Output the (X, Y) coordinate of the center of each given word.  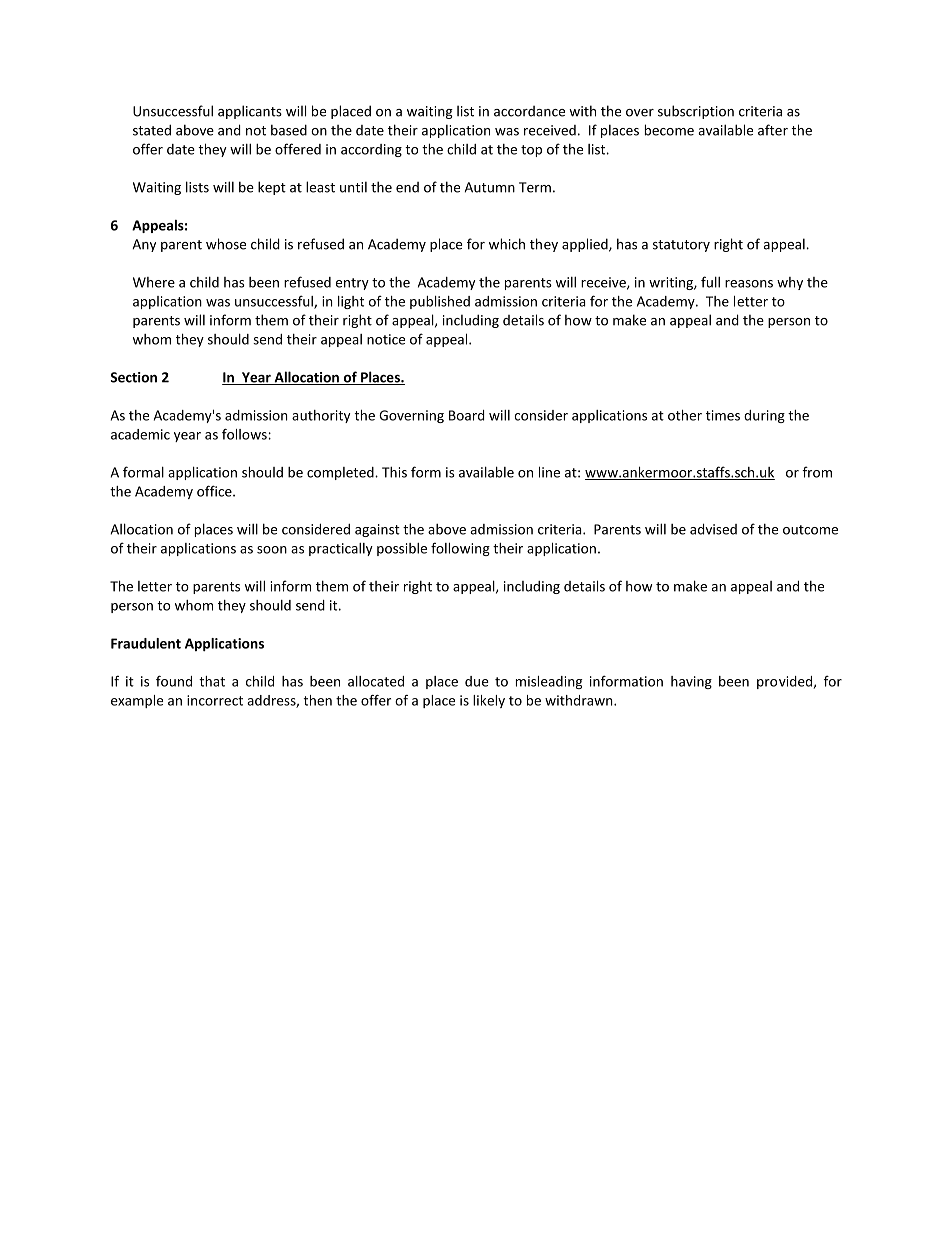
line (549, 472)
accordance (529, 111)
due (477, 681)
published (440, 302)
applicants (250, 112)
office (215, 491)
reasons (749, 284)
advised (713, 529)
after (773, 130)
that (212, 681)
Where (154, 282)
